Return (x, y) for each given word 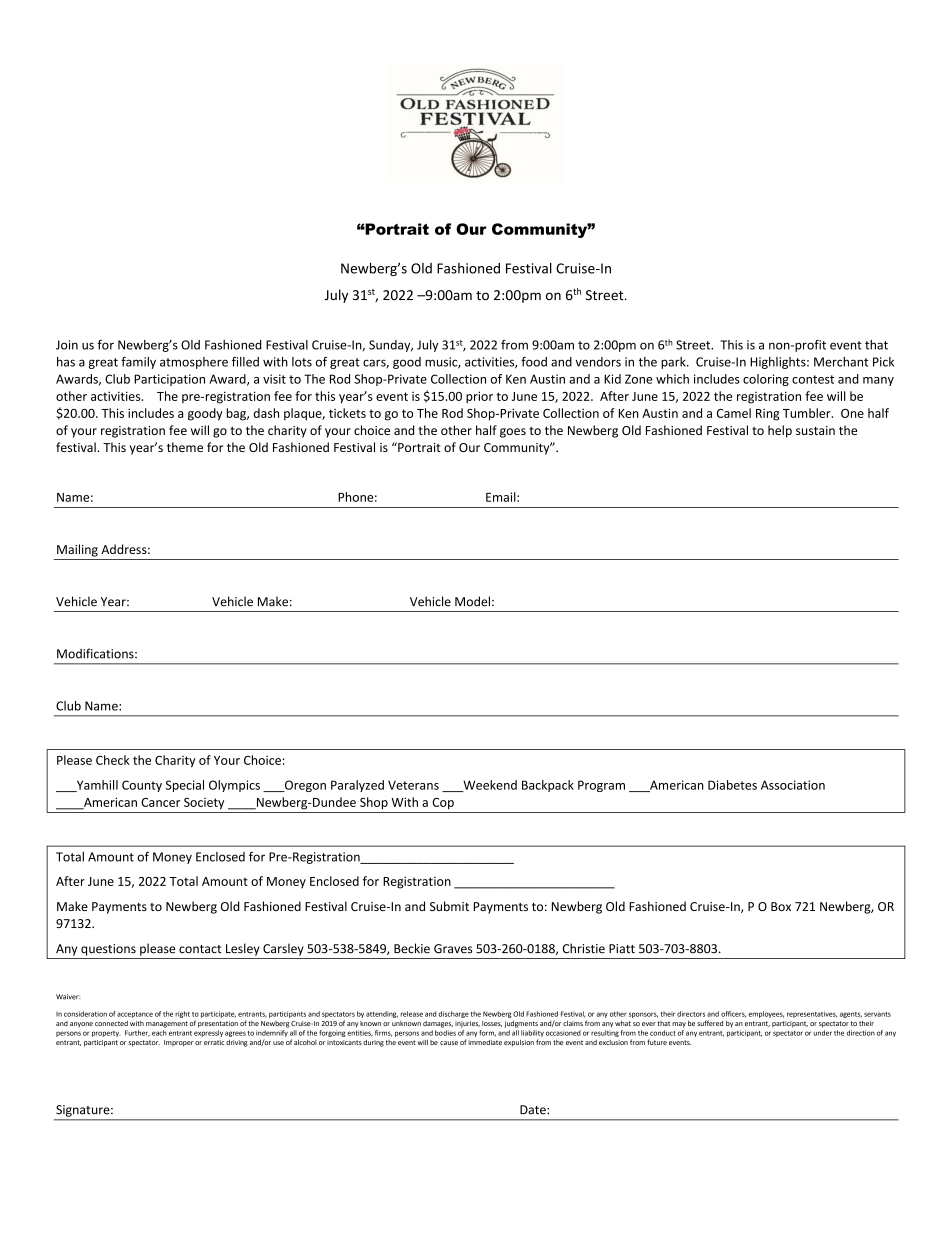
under (822, 1033)
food (534, 362)
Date (534, 1110)
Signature (84, 1111)
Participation (169, 380)
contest (813, 379)
